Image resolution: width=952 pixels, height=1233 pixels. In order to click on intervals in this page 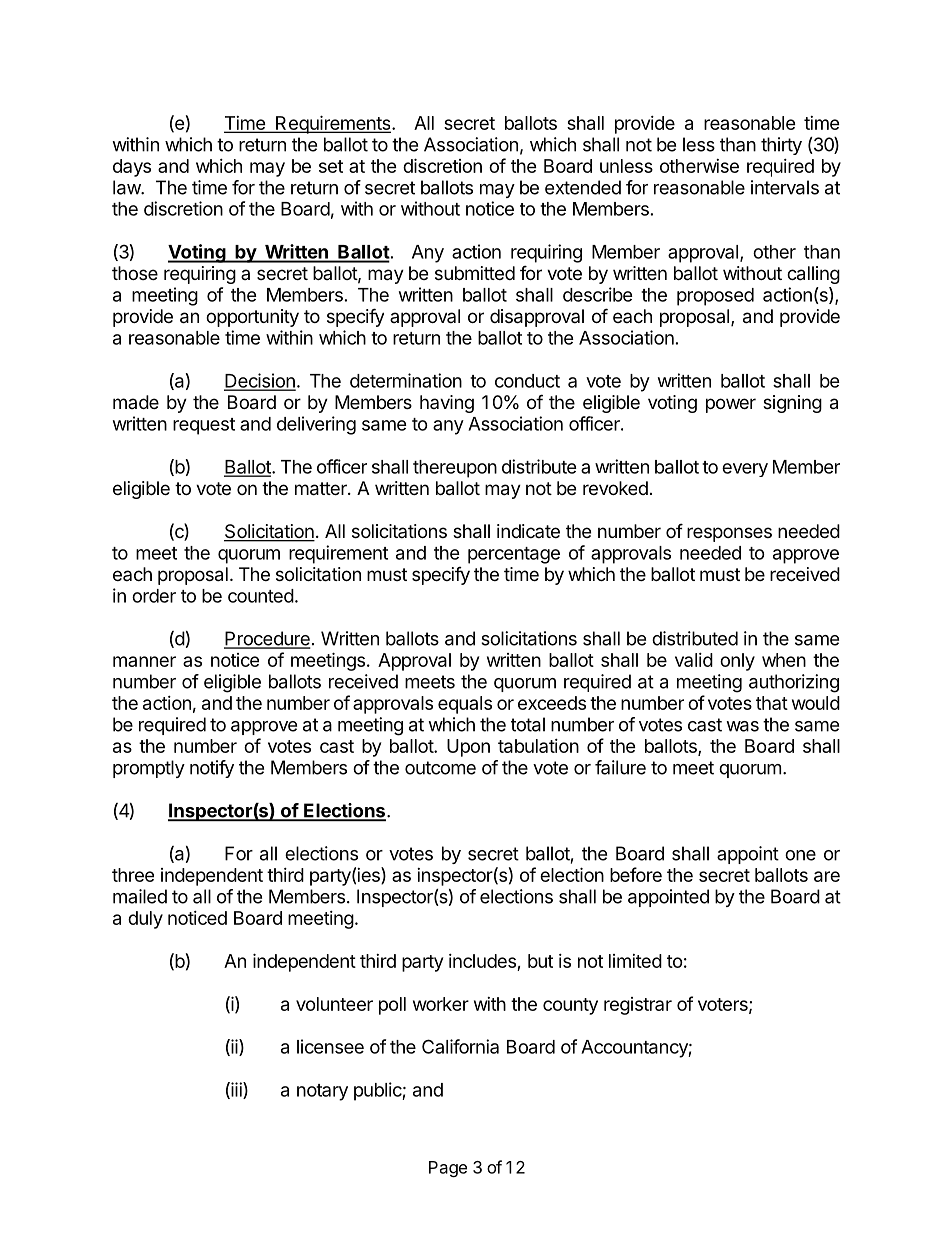, I will do `click(785, 187)`.
